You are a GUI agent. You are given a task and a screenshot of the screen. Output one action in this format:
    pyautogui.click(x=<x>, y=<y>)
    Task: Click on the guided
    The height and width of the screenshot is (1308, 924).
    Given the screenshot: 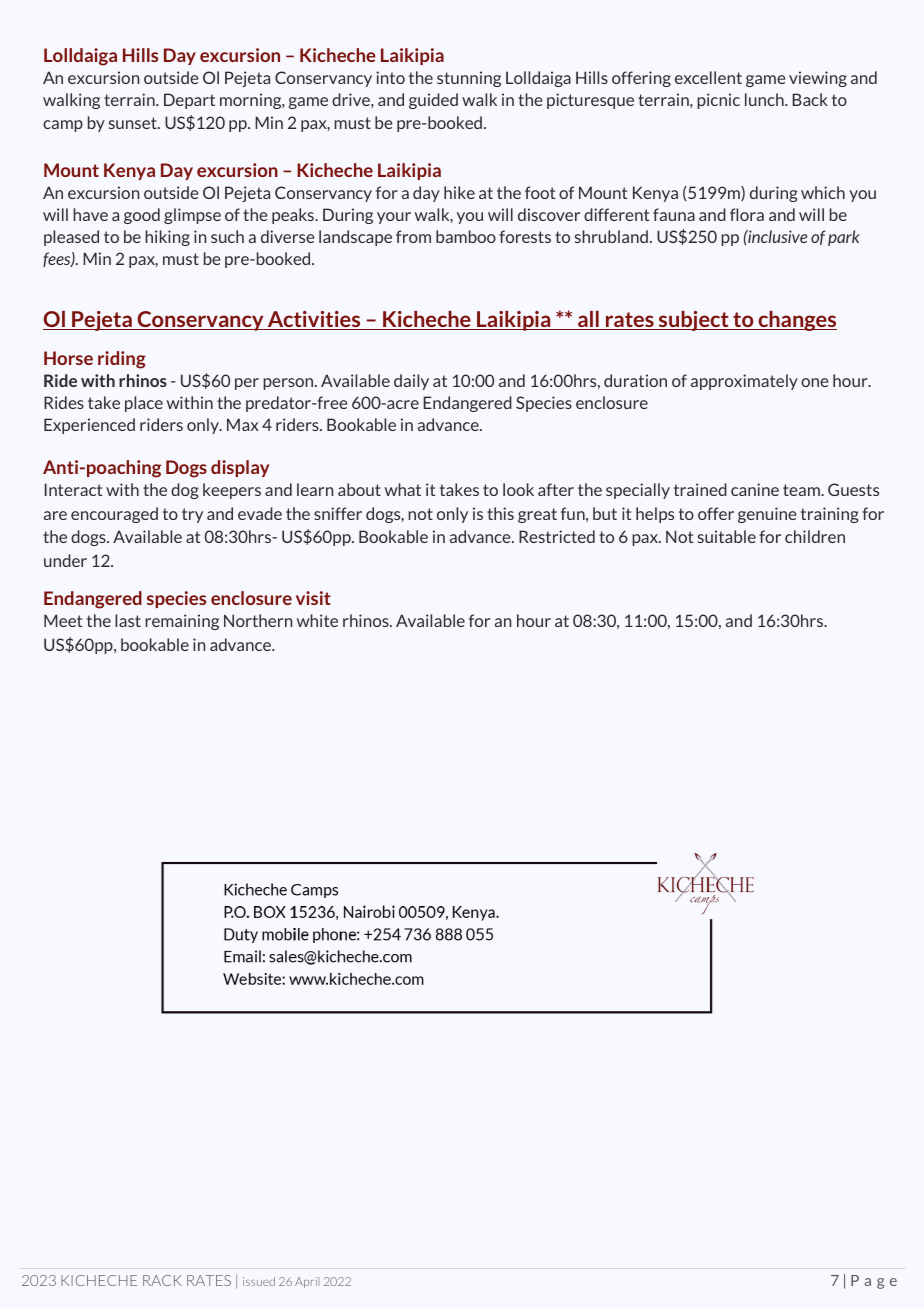 What is the action you would take?
    pyautogui.click(x=433, y=101)
